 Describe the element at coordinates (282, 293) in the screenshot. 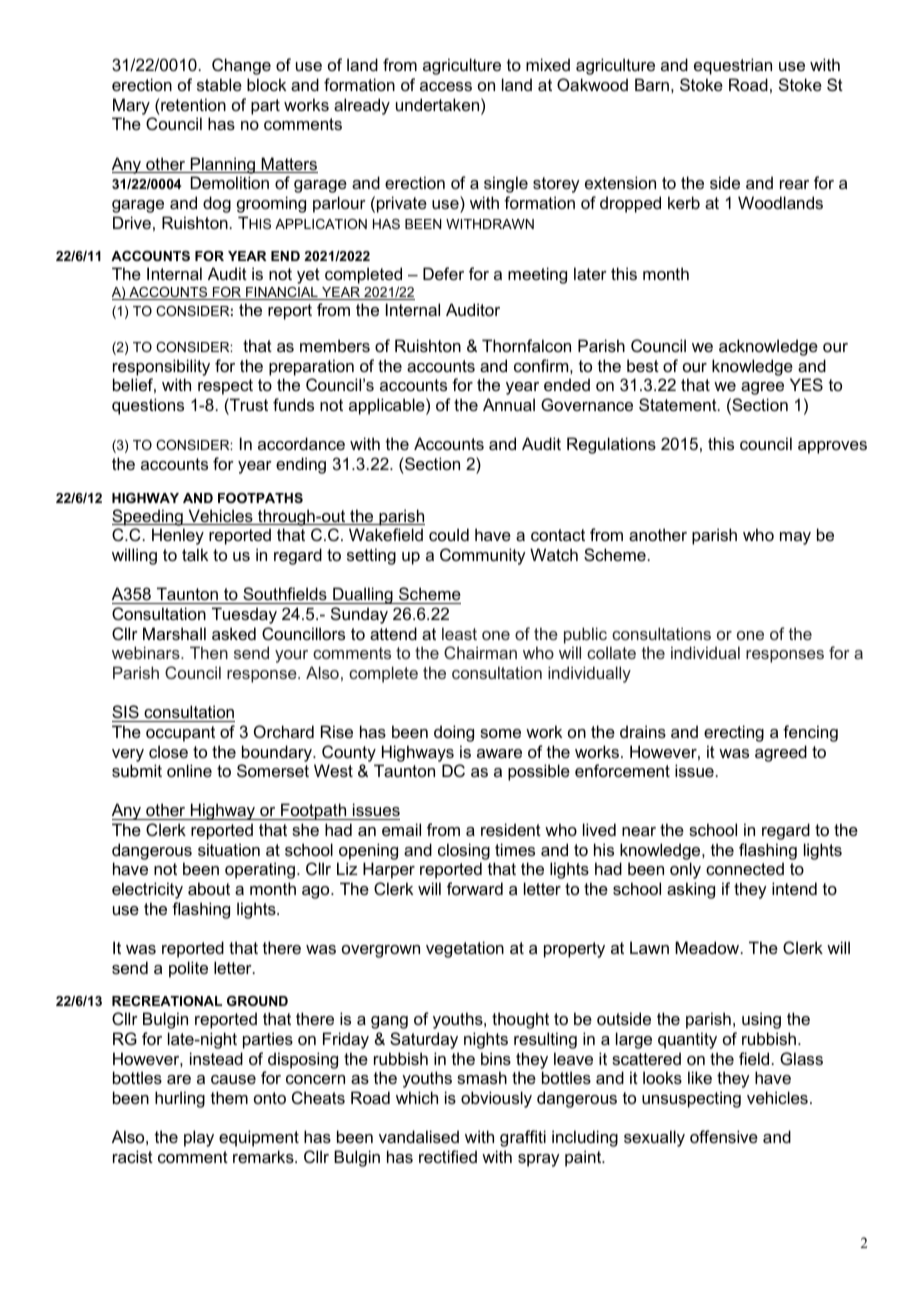

I see `FINANCIAL` at that location.
